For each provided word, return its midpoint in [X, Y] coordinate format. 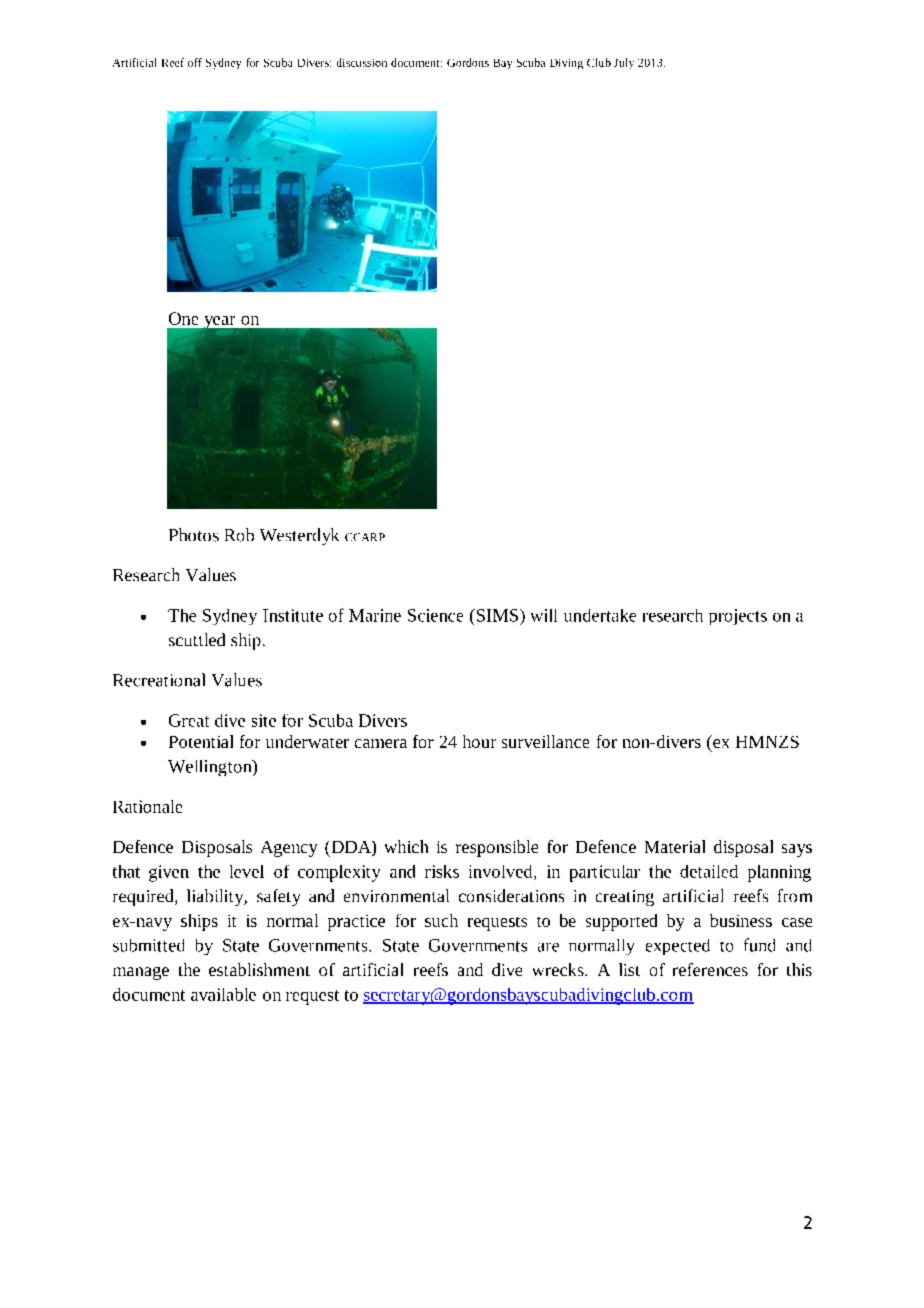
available [223, 994]
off [195, 62]
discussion [362, 62]
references [710, 969]
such [441, 920]
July [624, 63]
